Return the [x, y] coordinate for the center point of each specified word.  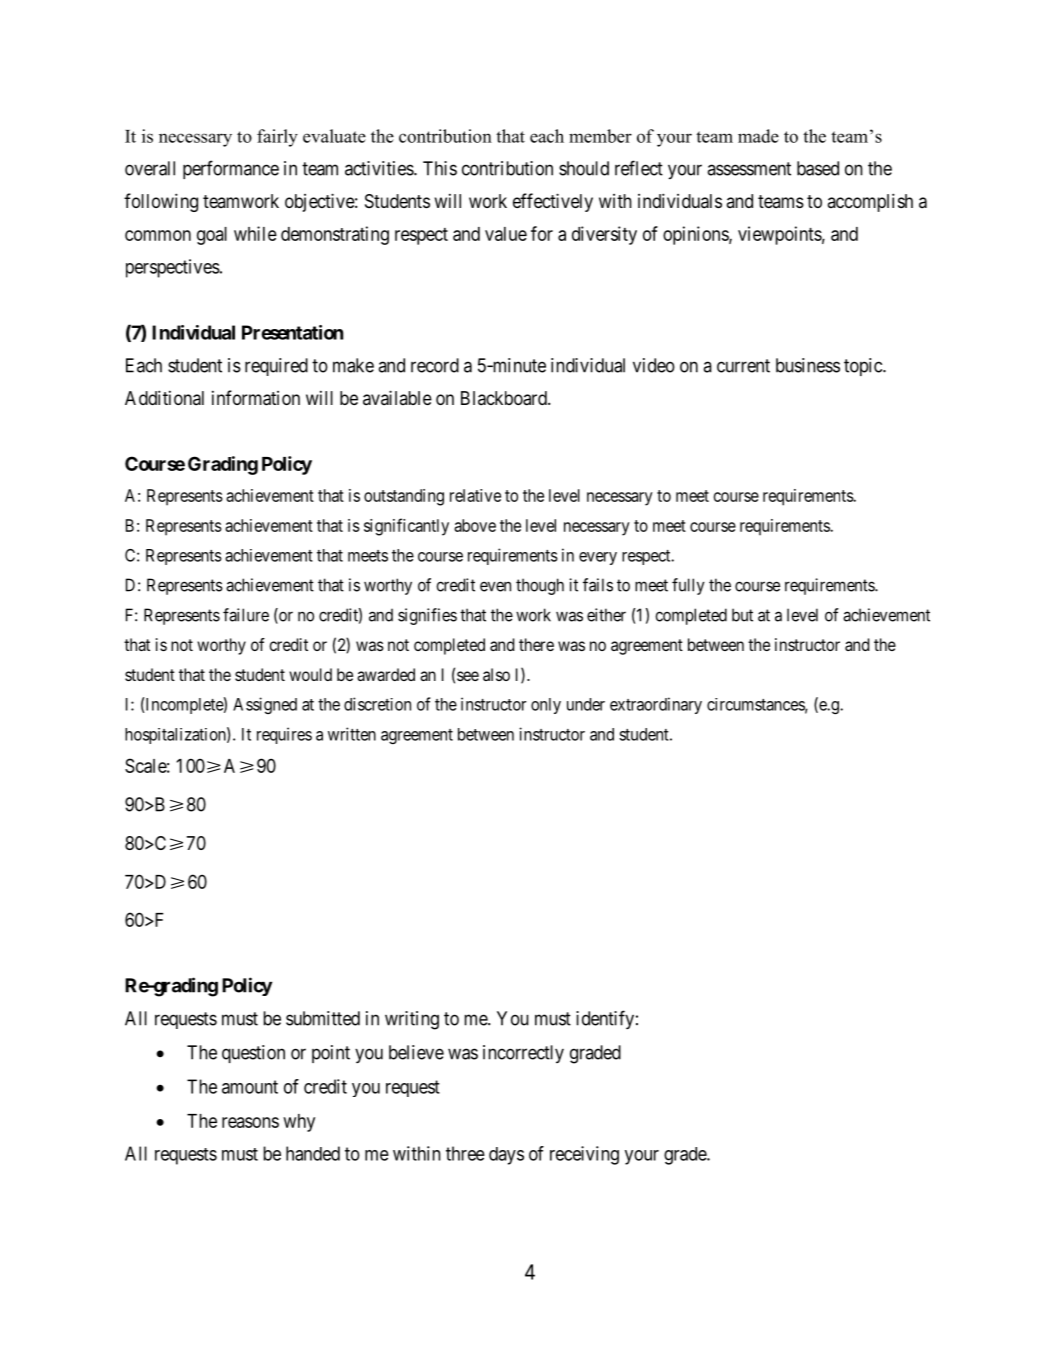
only [546, 706]
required [276, 367]
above [475, 525]
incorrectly [523, 1054]
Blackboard [505, 398]
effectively [553, 202]
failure [246, 615]
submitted [323, 1018]
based [818, 168]
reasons [250, 1122]
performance [231, 169]
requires [284, 735]
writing [412, 1020]
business [808, 365]
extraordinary [656, 705]
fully [688, 586]
